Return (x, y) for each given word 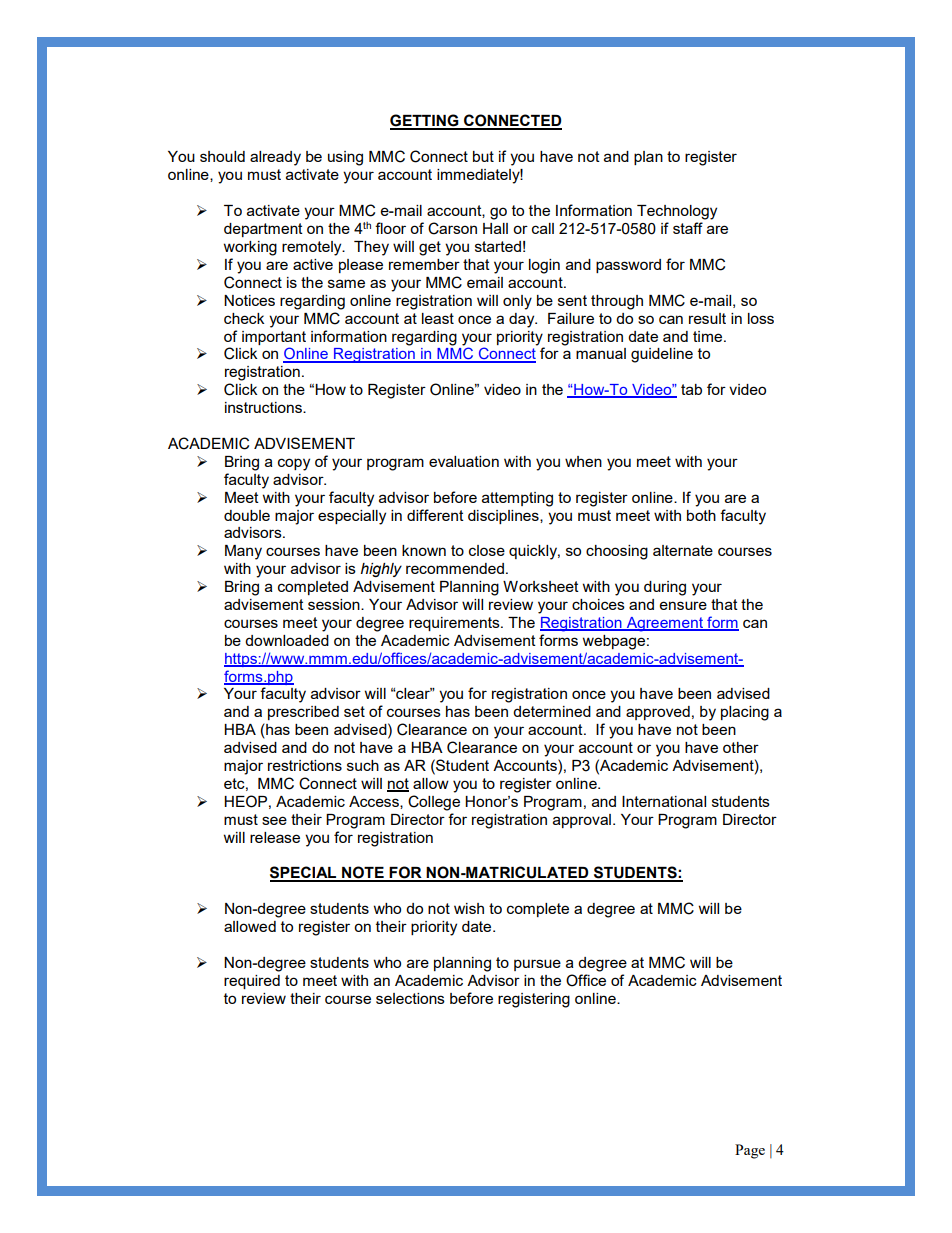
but (483, 156)
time (709, 336)
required (252, 982)
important (274, 338)
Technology (677, 212)
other (741, 747)
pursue (537, 965)
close (487, 550)
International (664, 801)
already (275, 158)
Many (243, 552)
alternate (683, 550)
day (523, 320)
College (434, 803)
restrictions (305, 765)
